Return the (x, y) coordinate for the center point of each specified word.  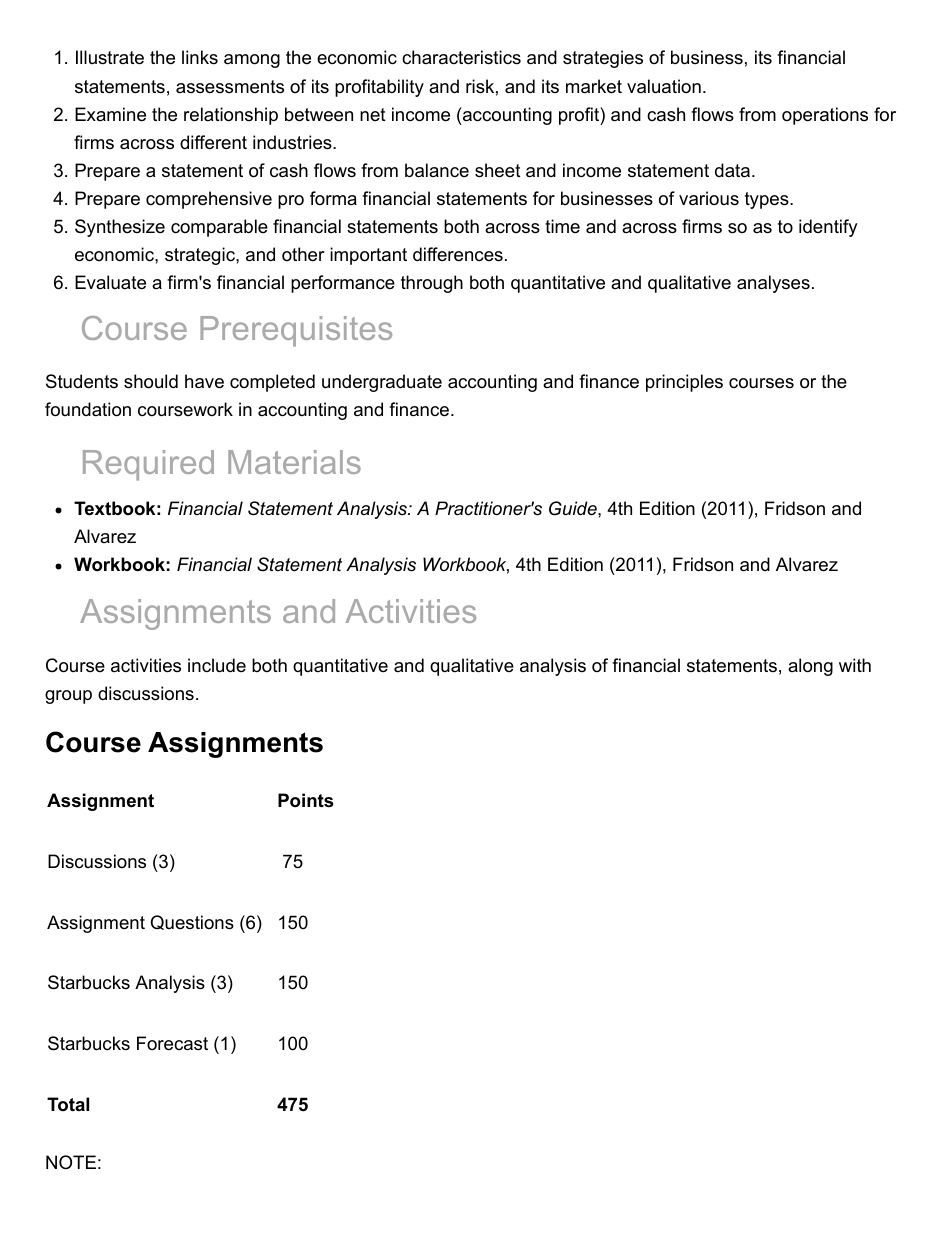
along (810, 667)
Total (68, 1104)
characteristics (461, 57)
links (200, 57)
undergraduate (382, 383)
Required (148, 465)
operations (825, 116)
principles (684, 383)
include (217, 665)
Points (305, 800)
